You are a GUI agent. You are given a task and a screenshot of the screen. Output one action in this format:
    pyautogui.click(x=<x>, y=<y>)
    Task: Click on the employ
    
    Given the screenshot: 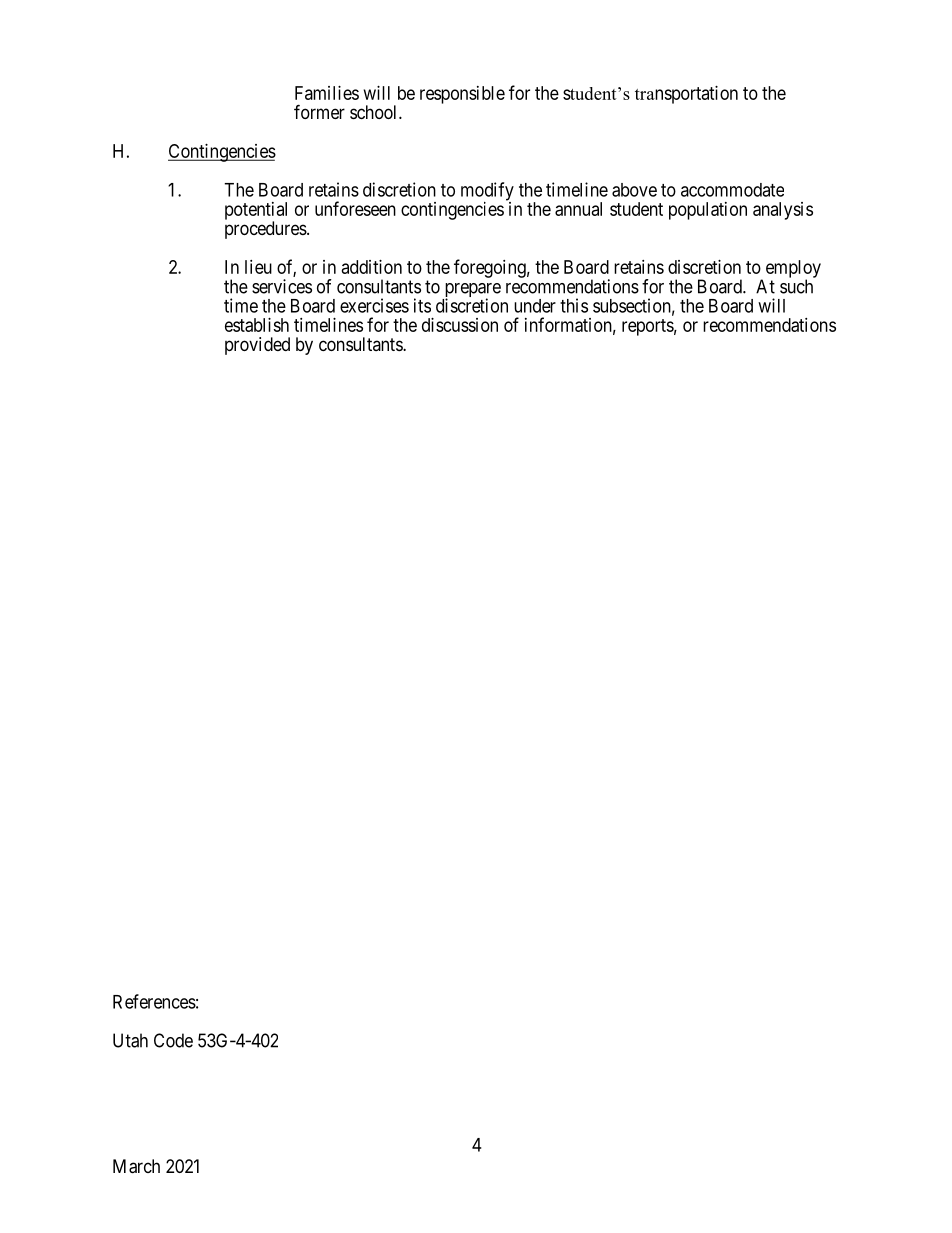 What is the action you would take?
    pyautogui.click(x=793, y=270)
